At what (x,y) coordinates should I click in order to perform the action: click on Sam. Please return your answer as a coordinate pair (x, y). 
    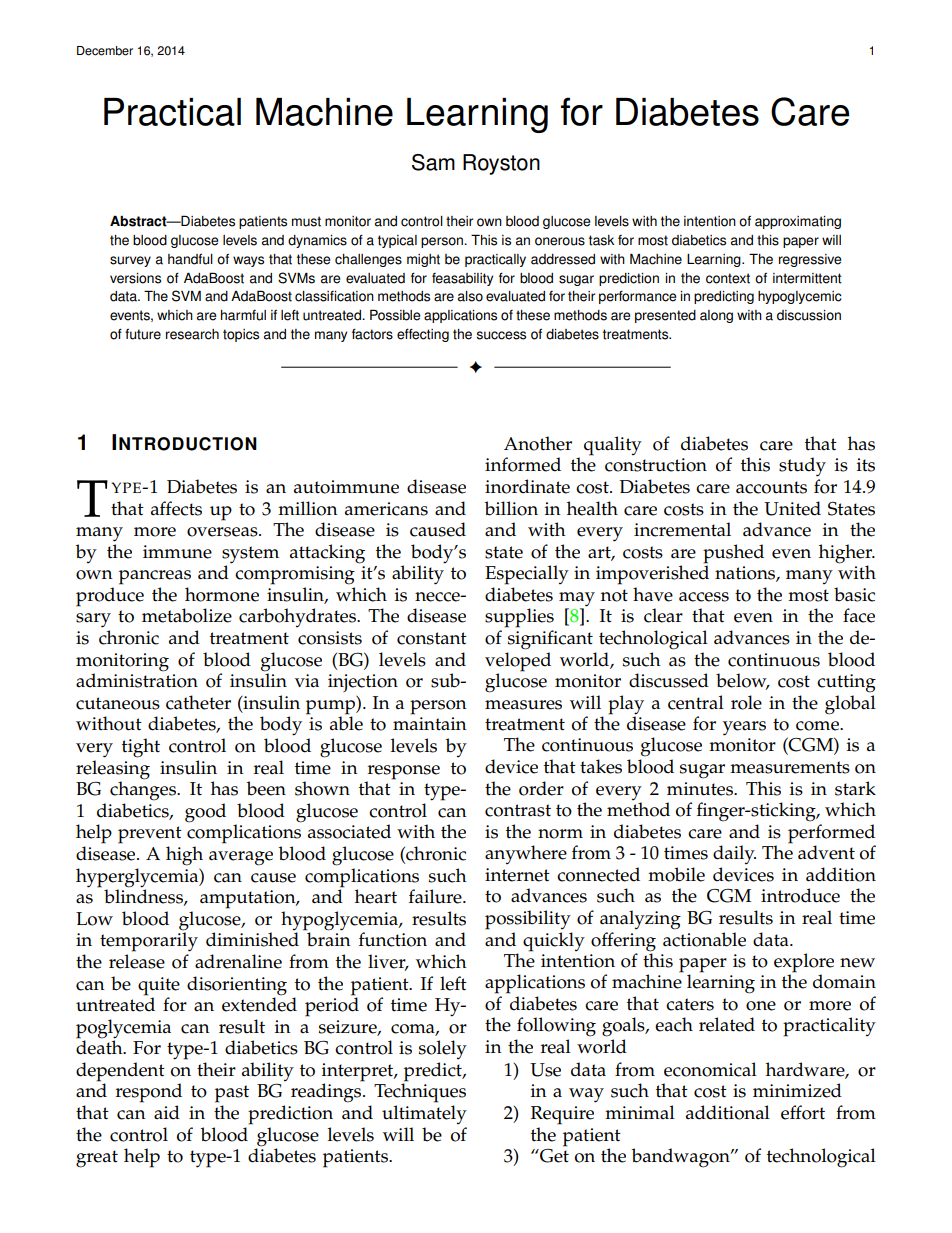
    Looking at the image, I should click on (433, 162).
